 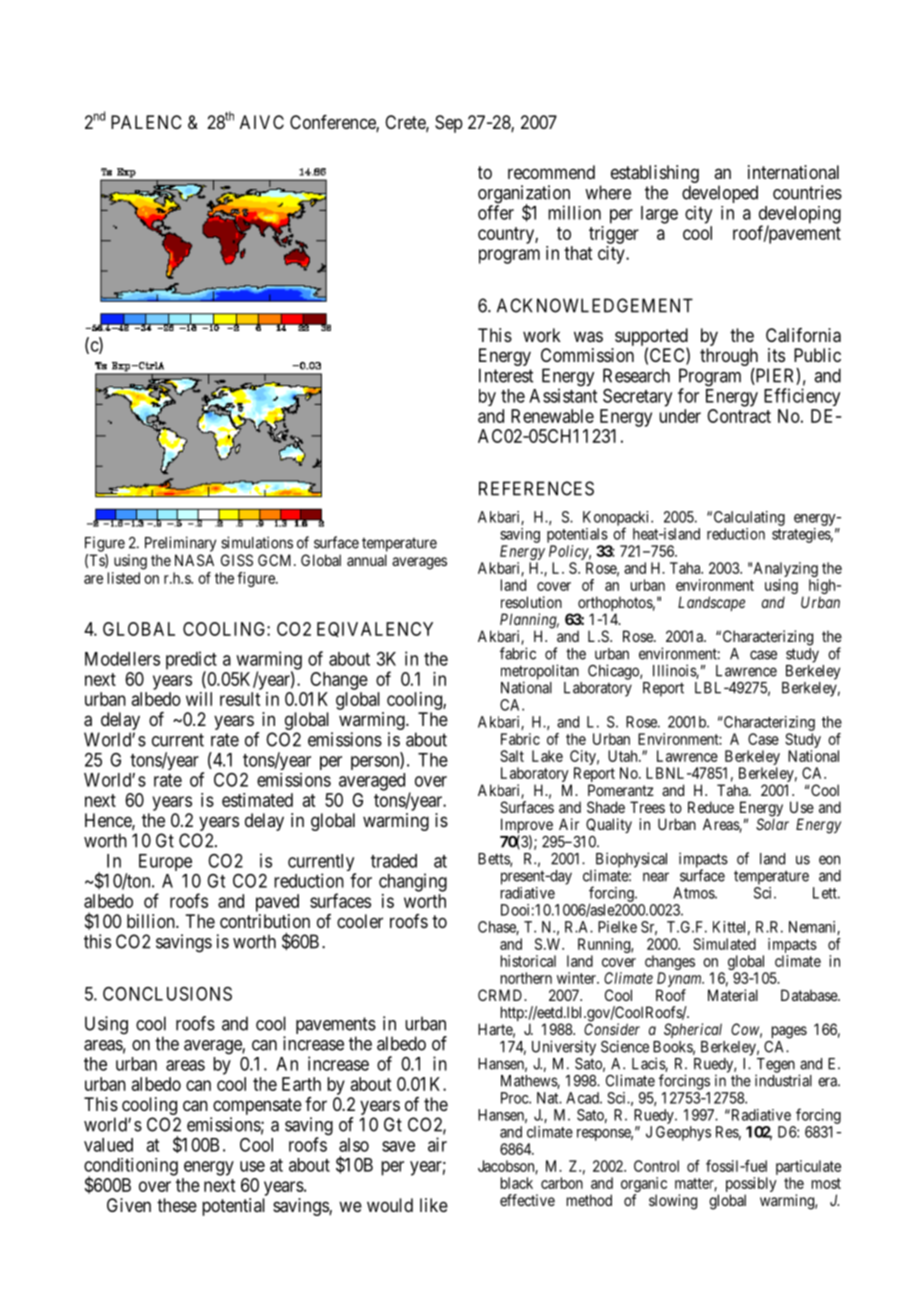 I want to click on metropolitan, so click(x=540, y=673).
